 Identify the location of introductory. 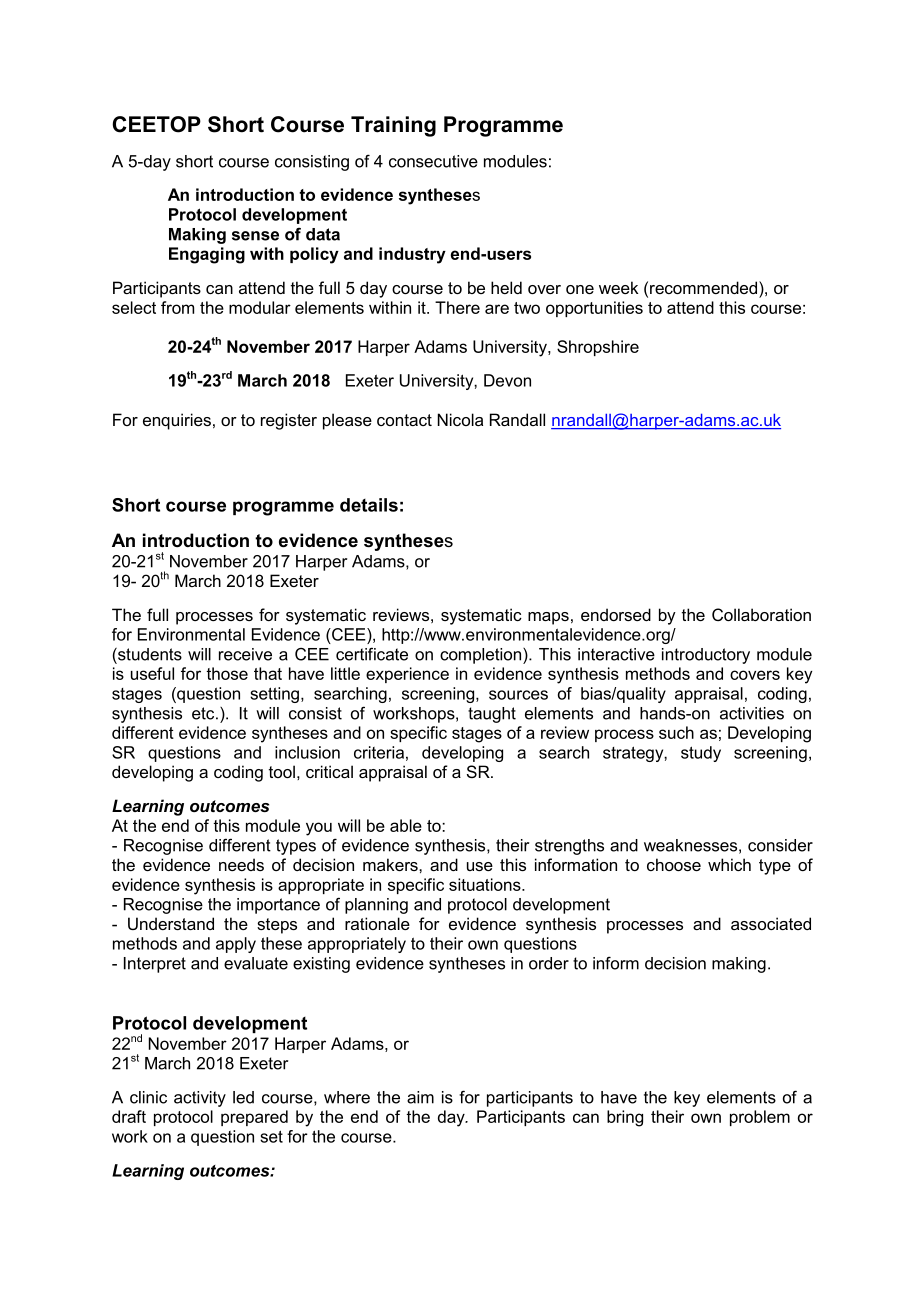
(706, 656).
